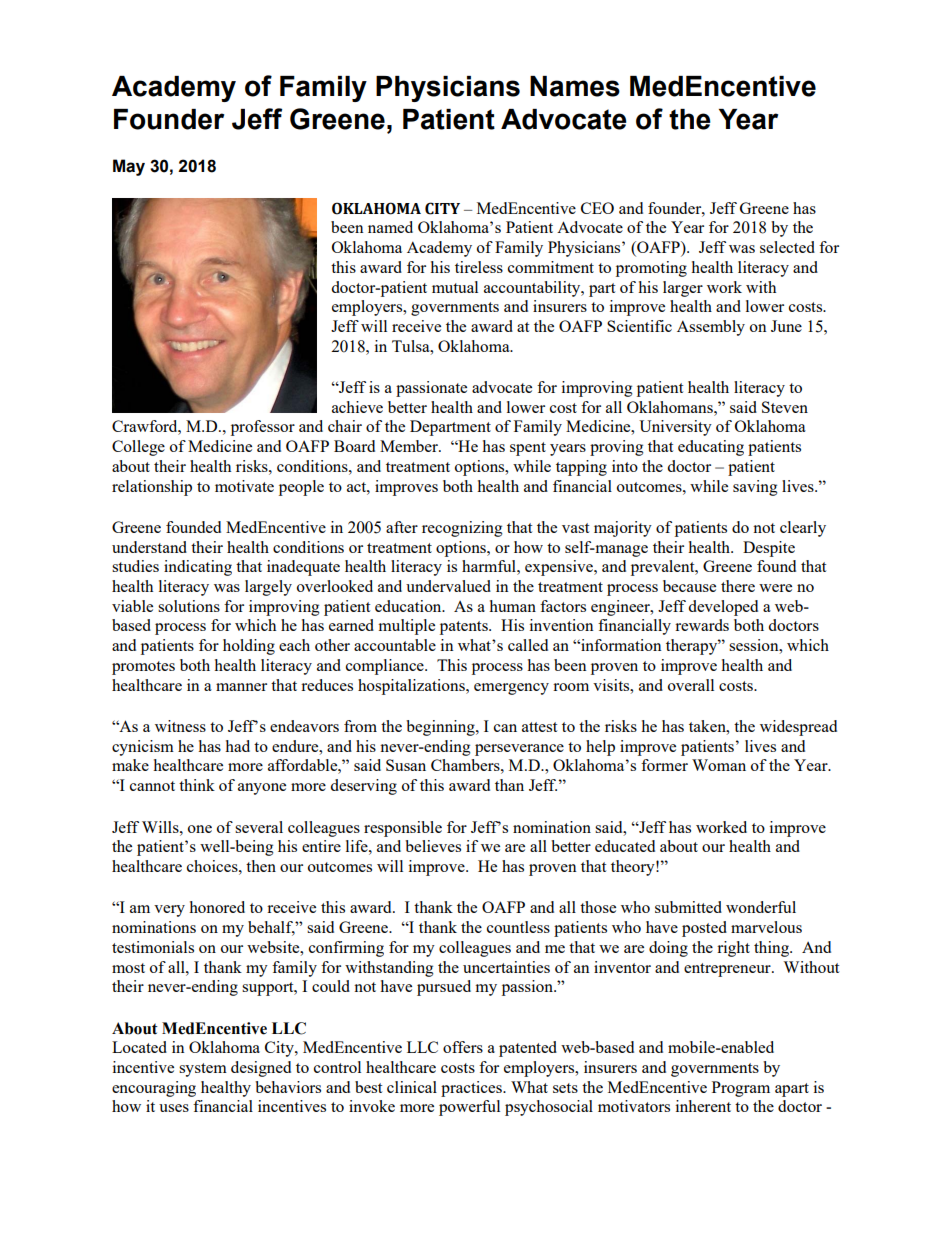  I want to click on solutions, so click(189, 606).
